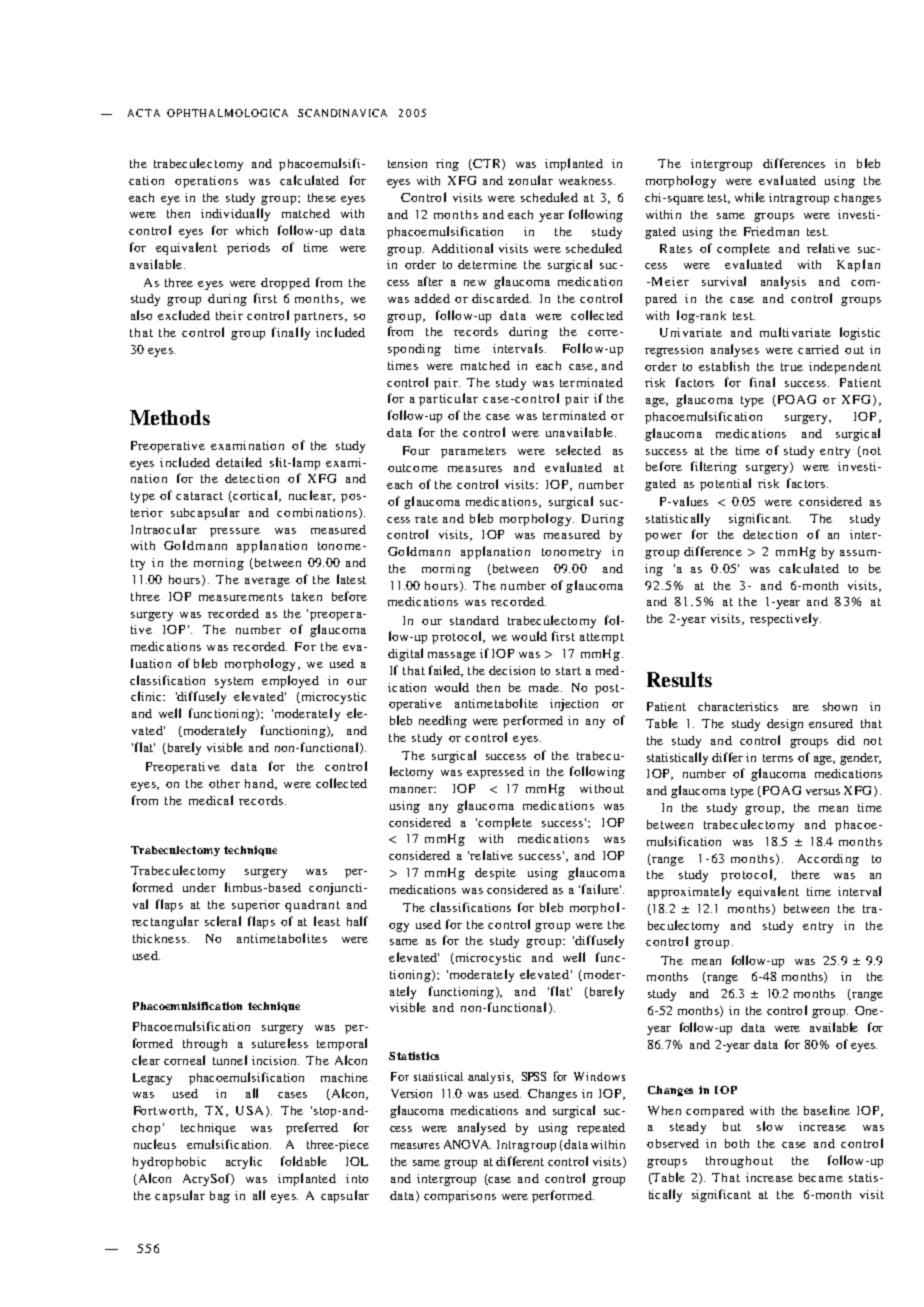  I want to click on individually, so click(235, 214).
